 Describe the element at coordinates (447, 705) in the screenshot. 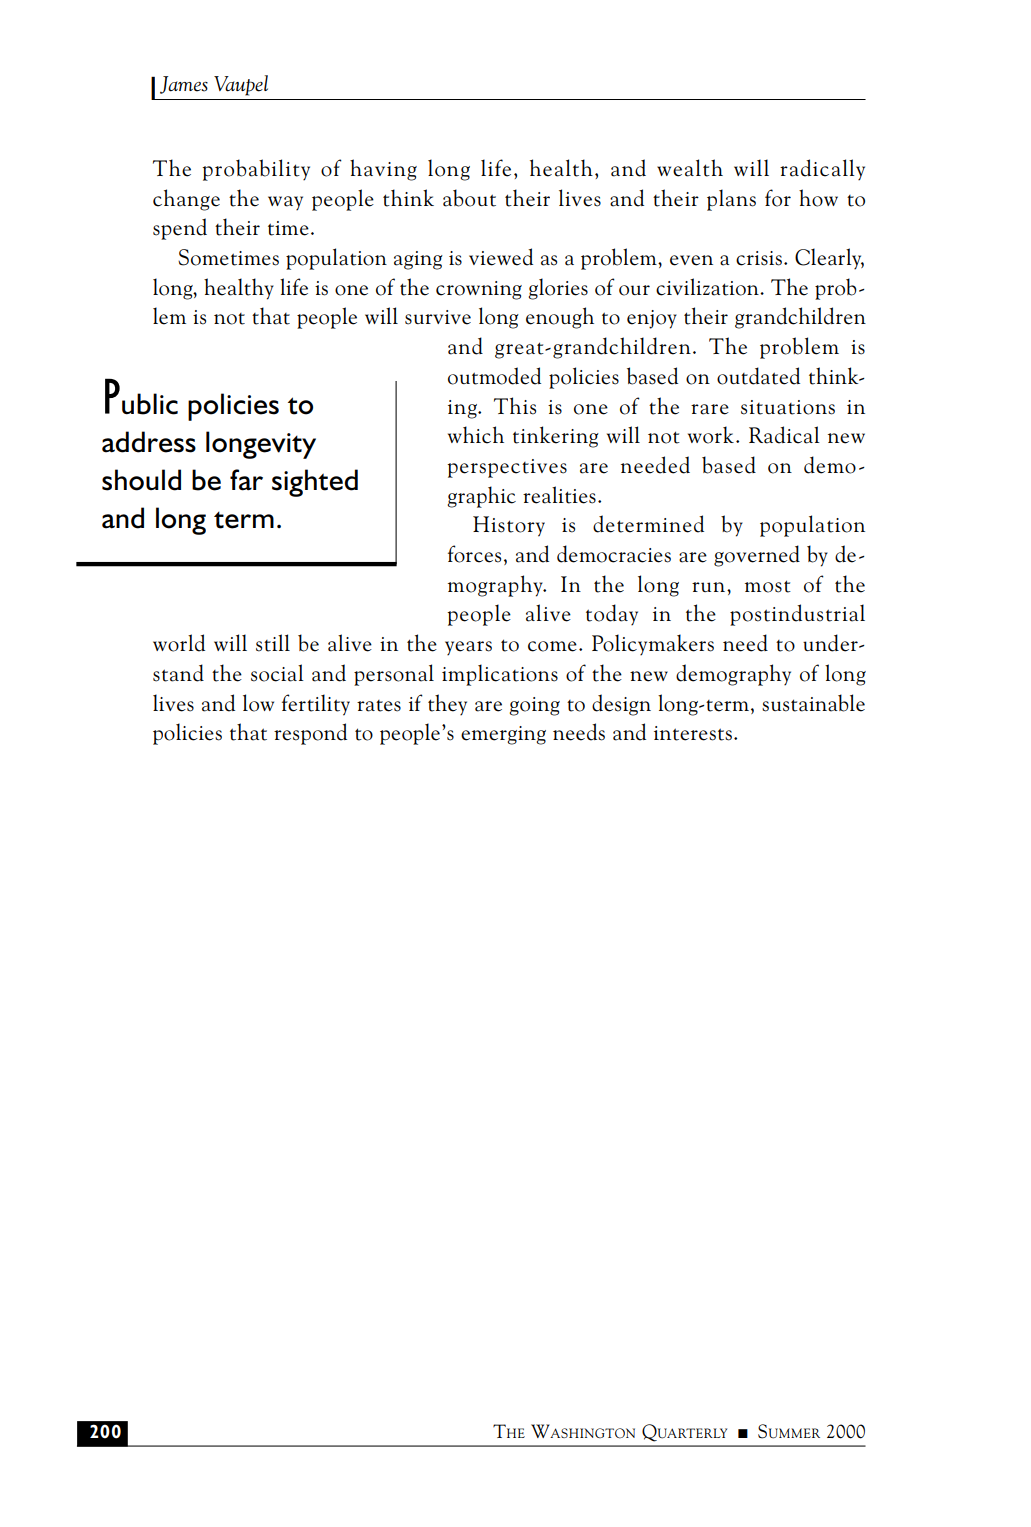

I see `they` at that location.
